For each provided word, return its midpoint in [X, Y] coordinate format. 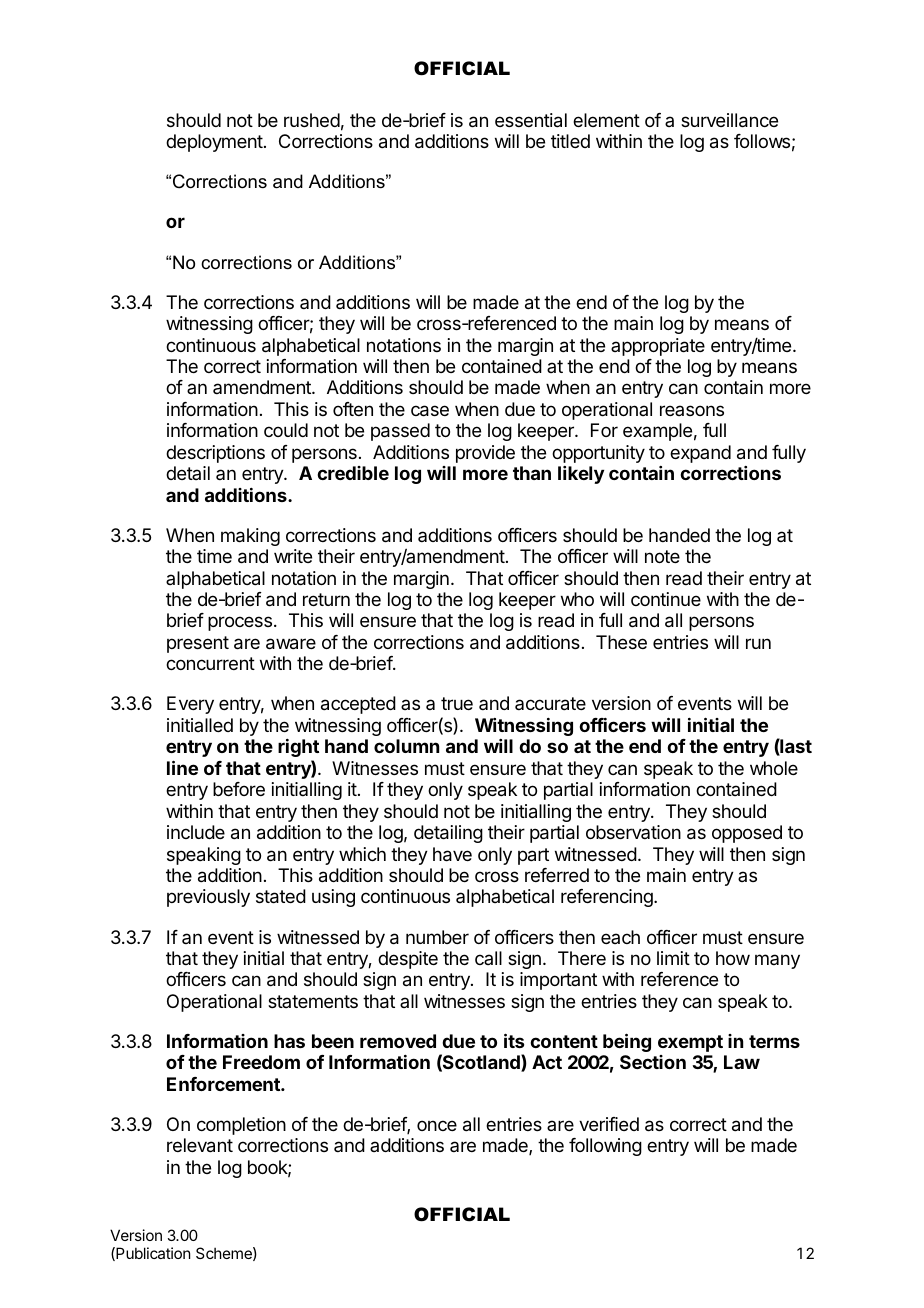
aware [291, 644]
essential [531, 120]
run [758, 643]
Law [742, 1062]
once [437, 1125]
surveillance [729, 120]
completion [241, 1126]
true [457, 703]
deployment [214, 143]
